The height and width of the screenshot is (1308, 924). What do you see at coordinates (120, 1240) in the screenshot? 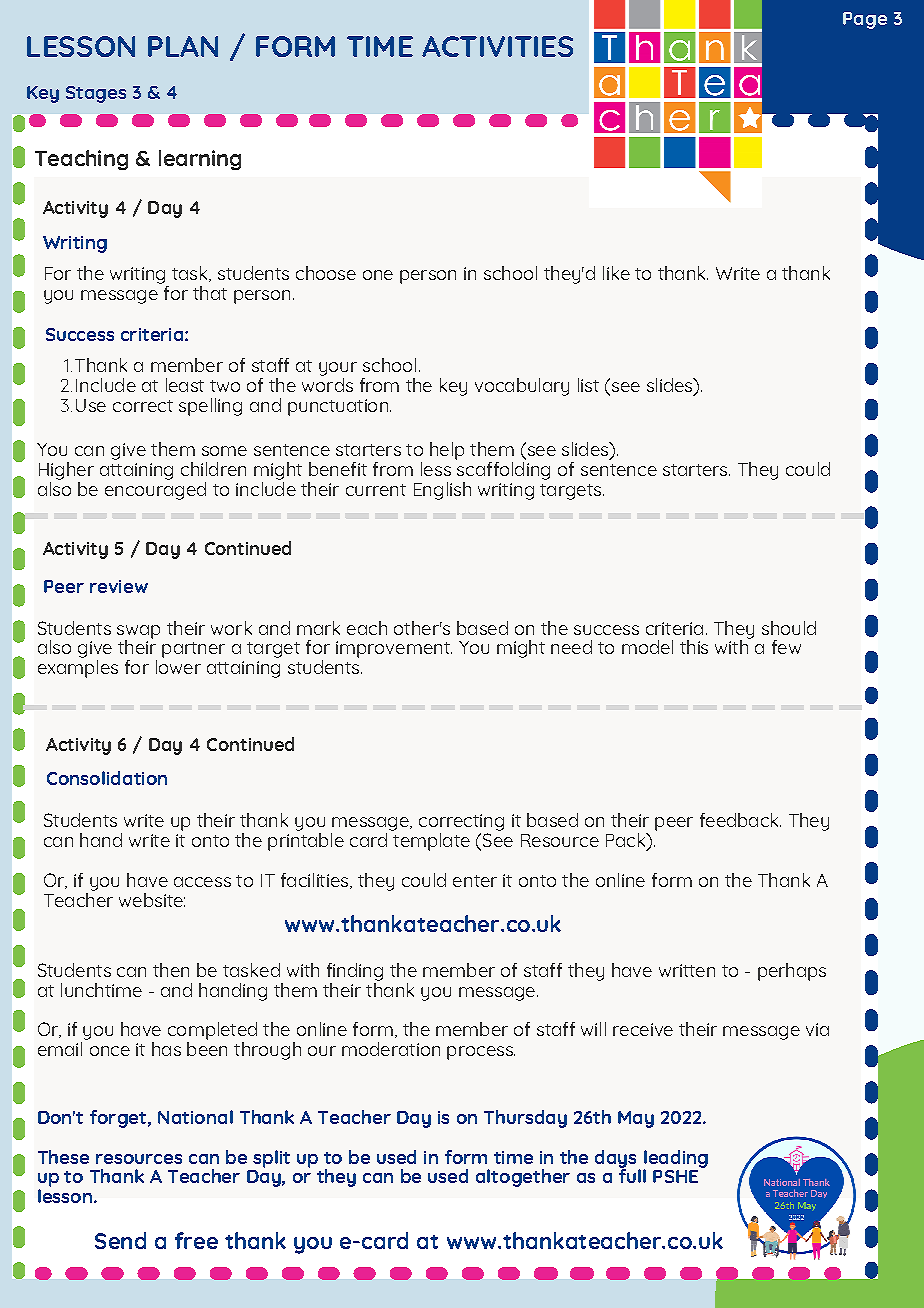
I see `Send` at bounding box center [120, 1240].
